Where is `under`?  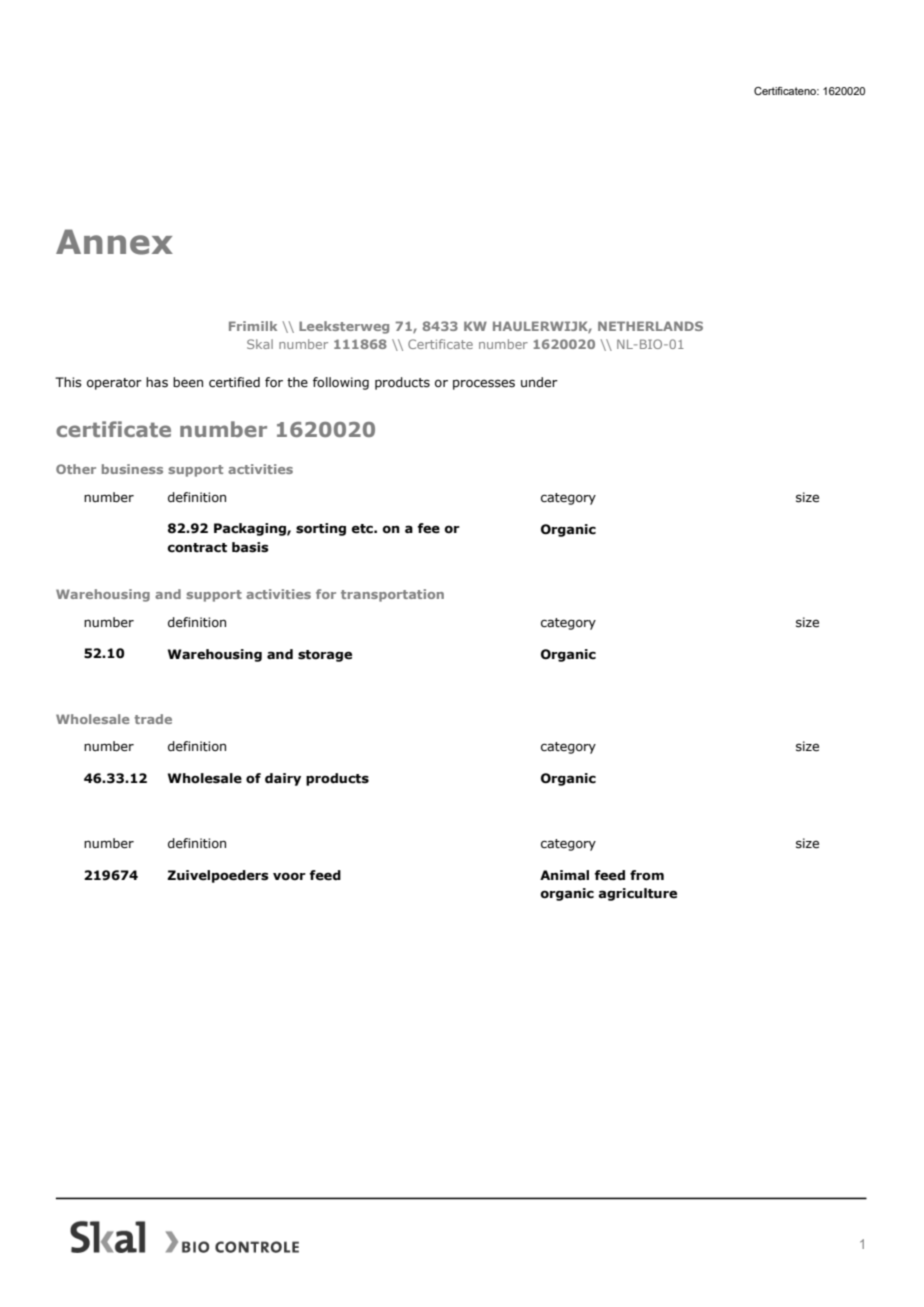
under is located at coordinates (539, 382).
